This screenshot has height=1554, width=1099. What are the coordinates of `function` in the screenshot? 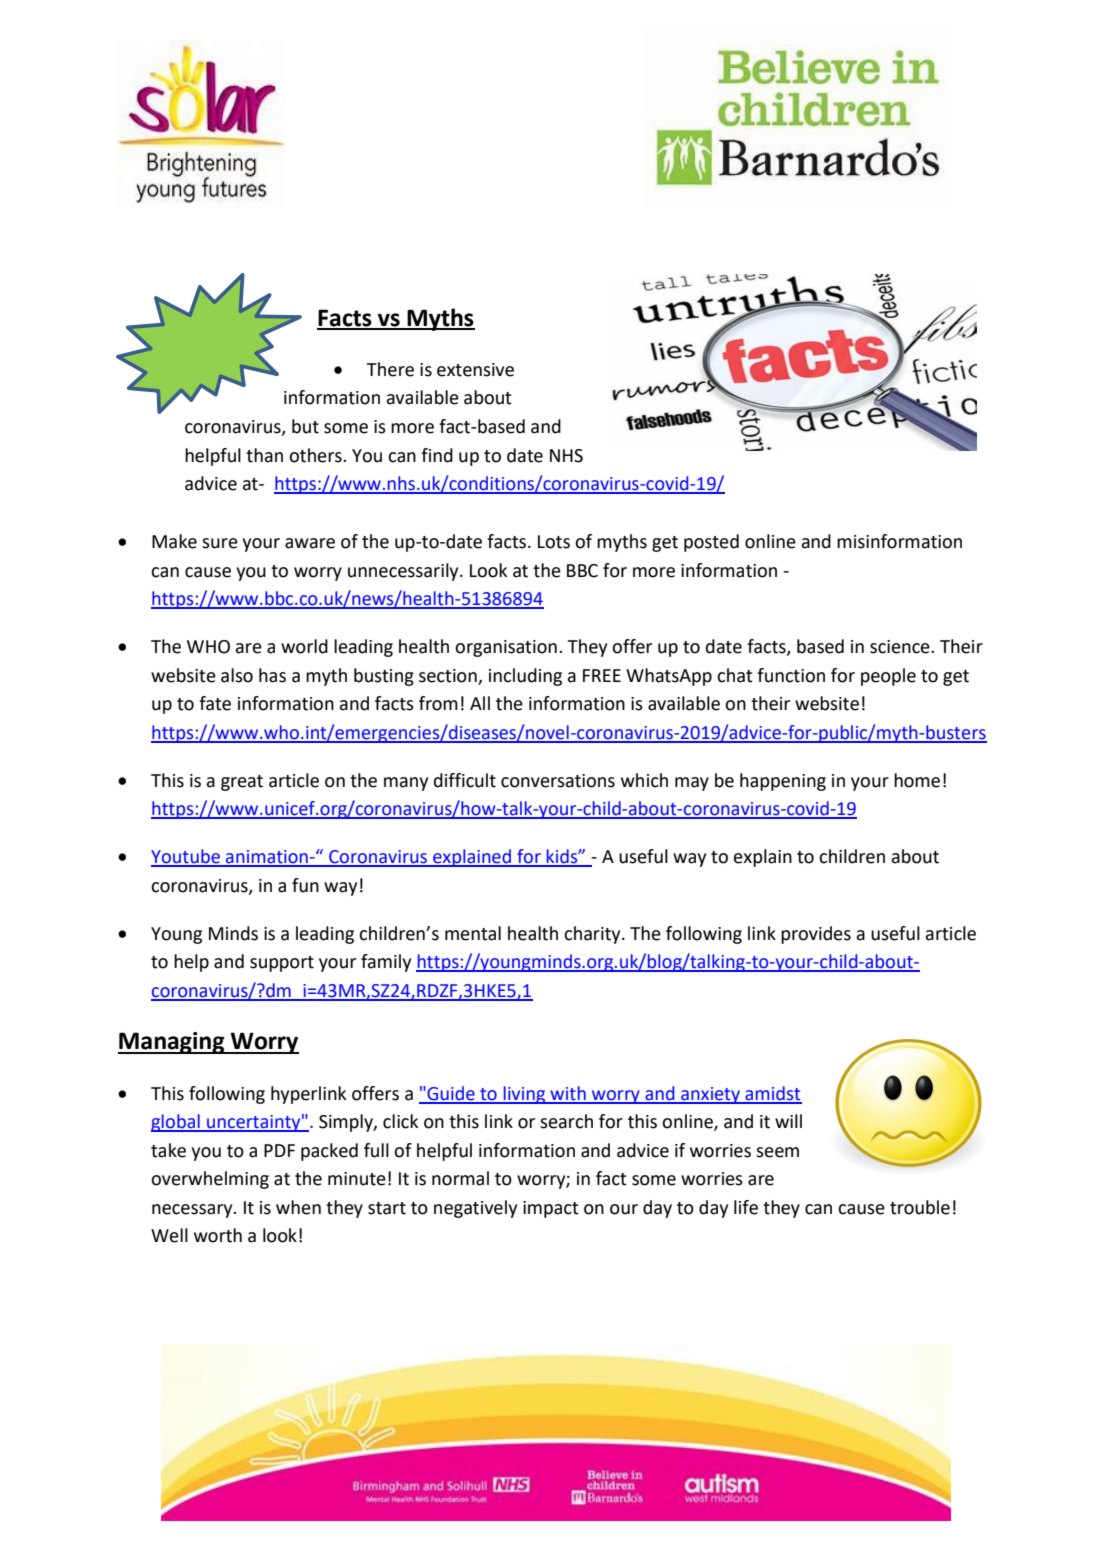 It's located at (791, 675).
